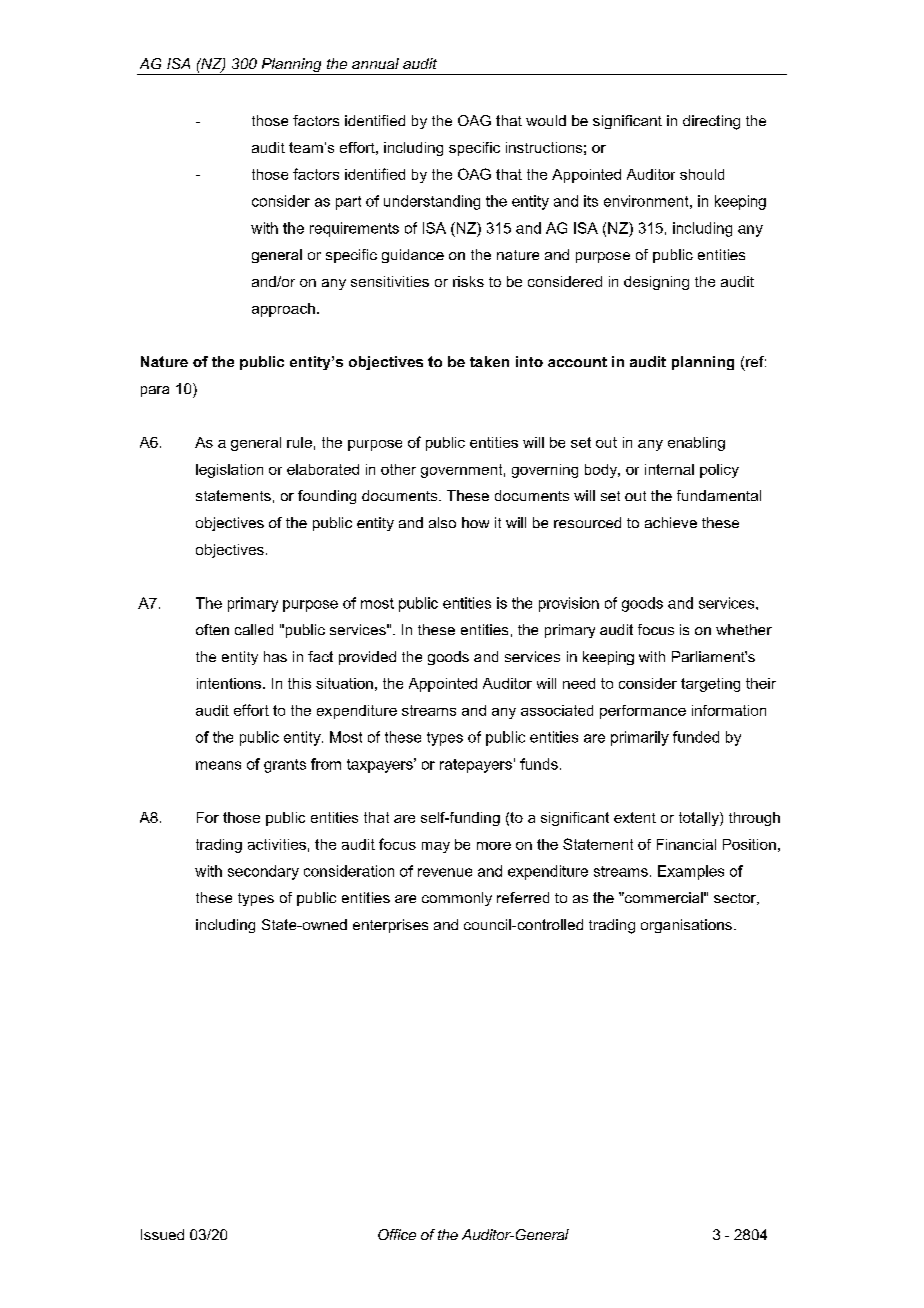  Describe the element at coordinates (686, 926) in the screenshot. I see `organisations` at that location.
